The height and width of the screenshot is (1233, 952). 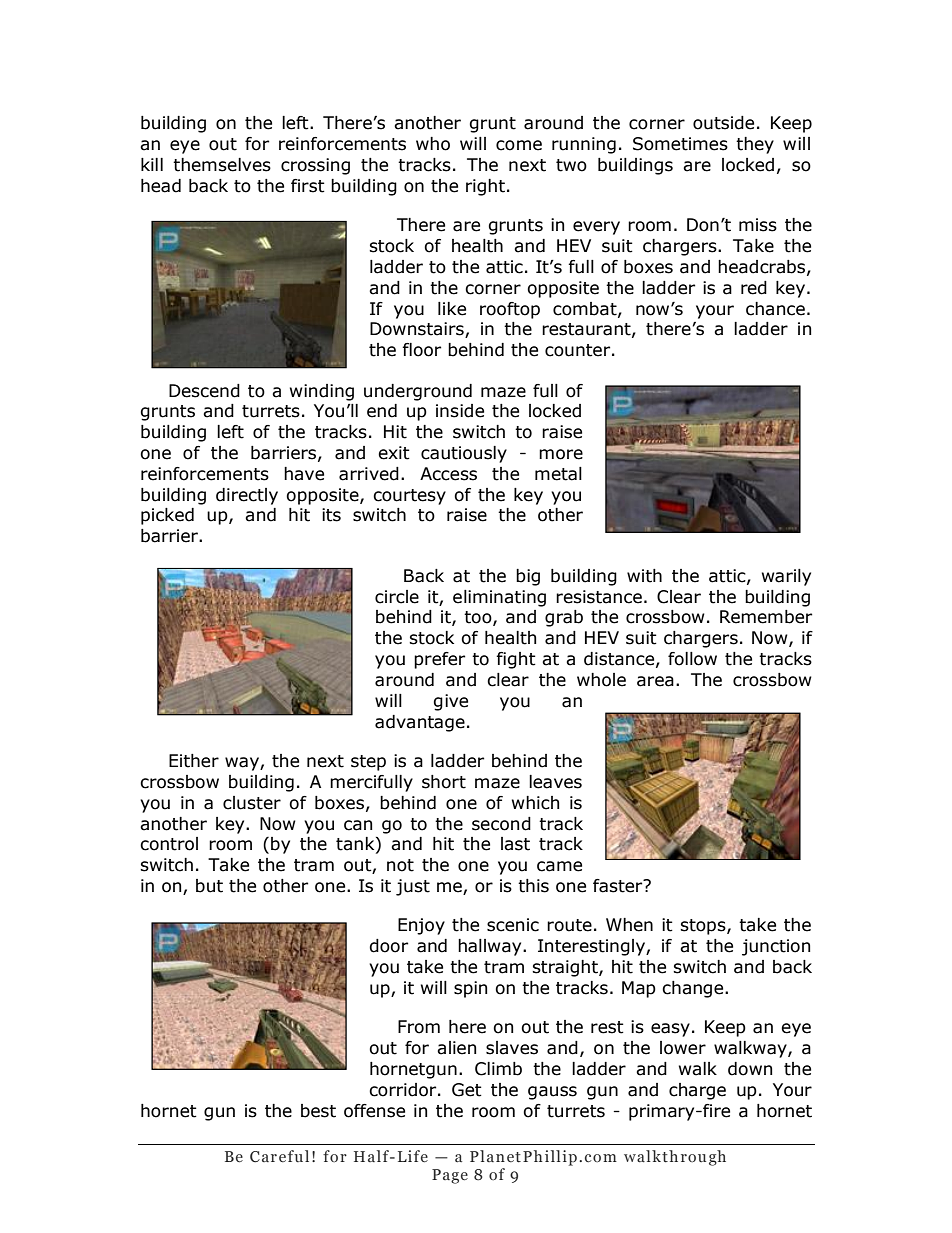 What do you see at coordinates (439, 660) in the screenshot?
I see `prefer` at bounding box center [439, 660].
